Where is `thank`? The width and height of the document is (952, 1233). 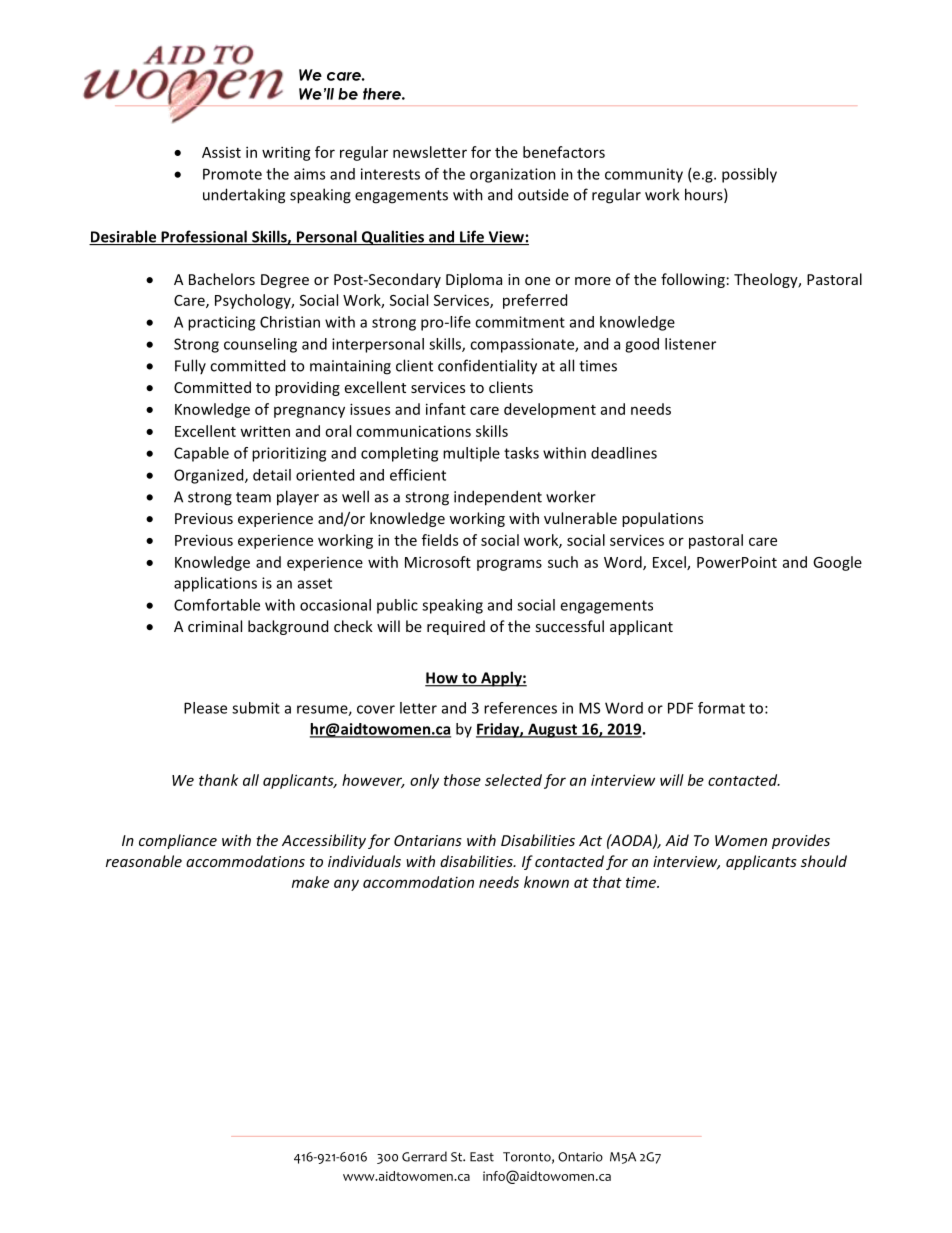 thank is located at coordinates (218, 780).
